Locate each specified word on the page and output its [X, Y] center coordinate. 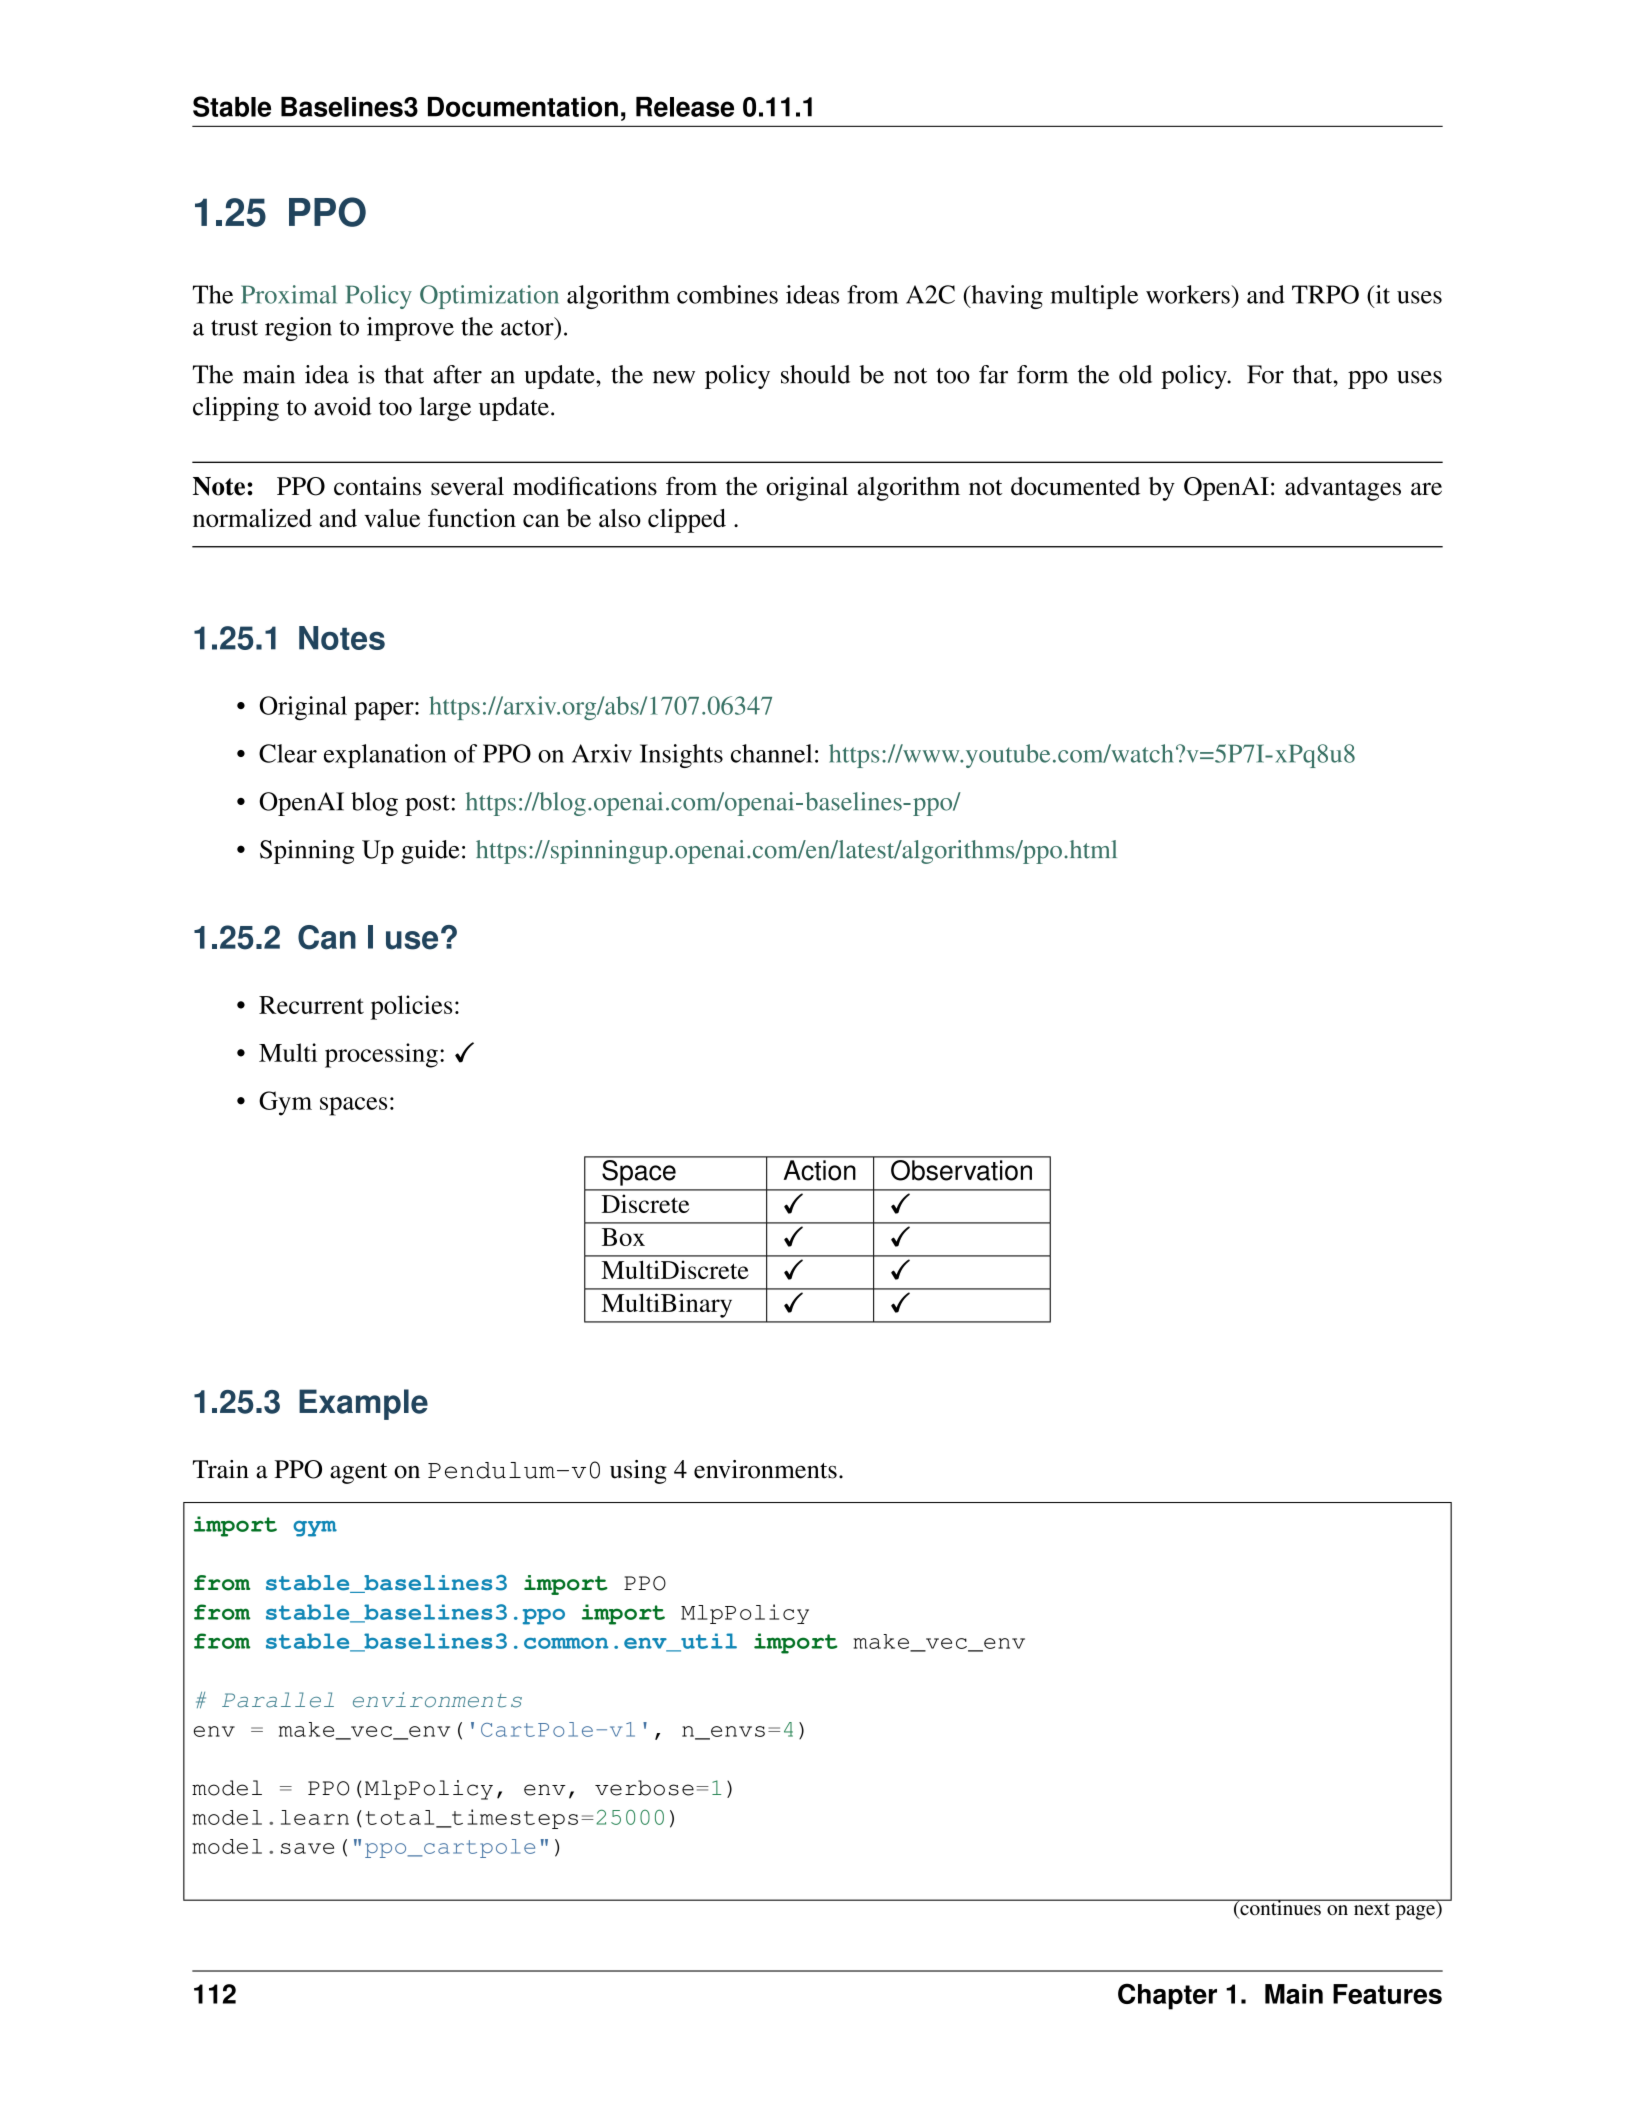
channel [771, 753]
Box [623, 1237]
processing [381, 1055]
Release [685, 107]
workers [1189, 294]
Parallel [278, 1700]
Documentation [523, 107]
